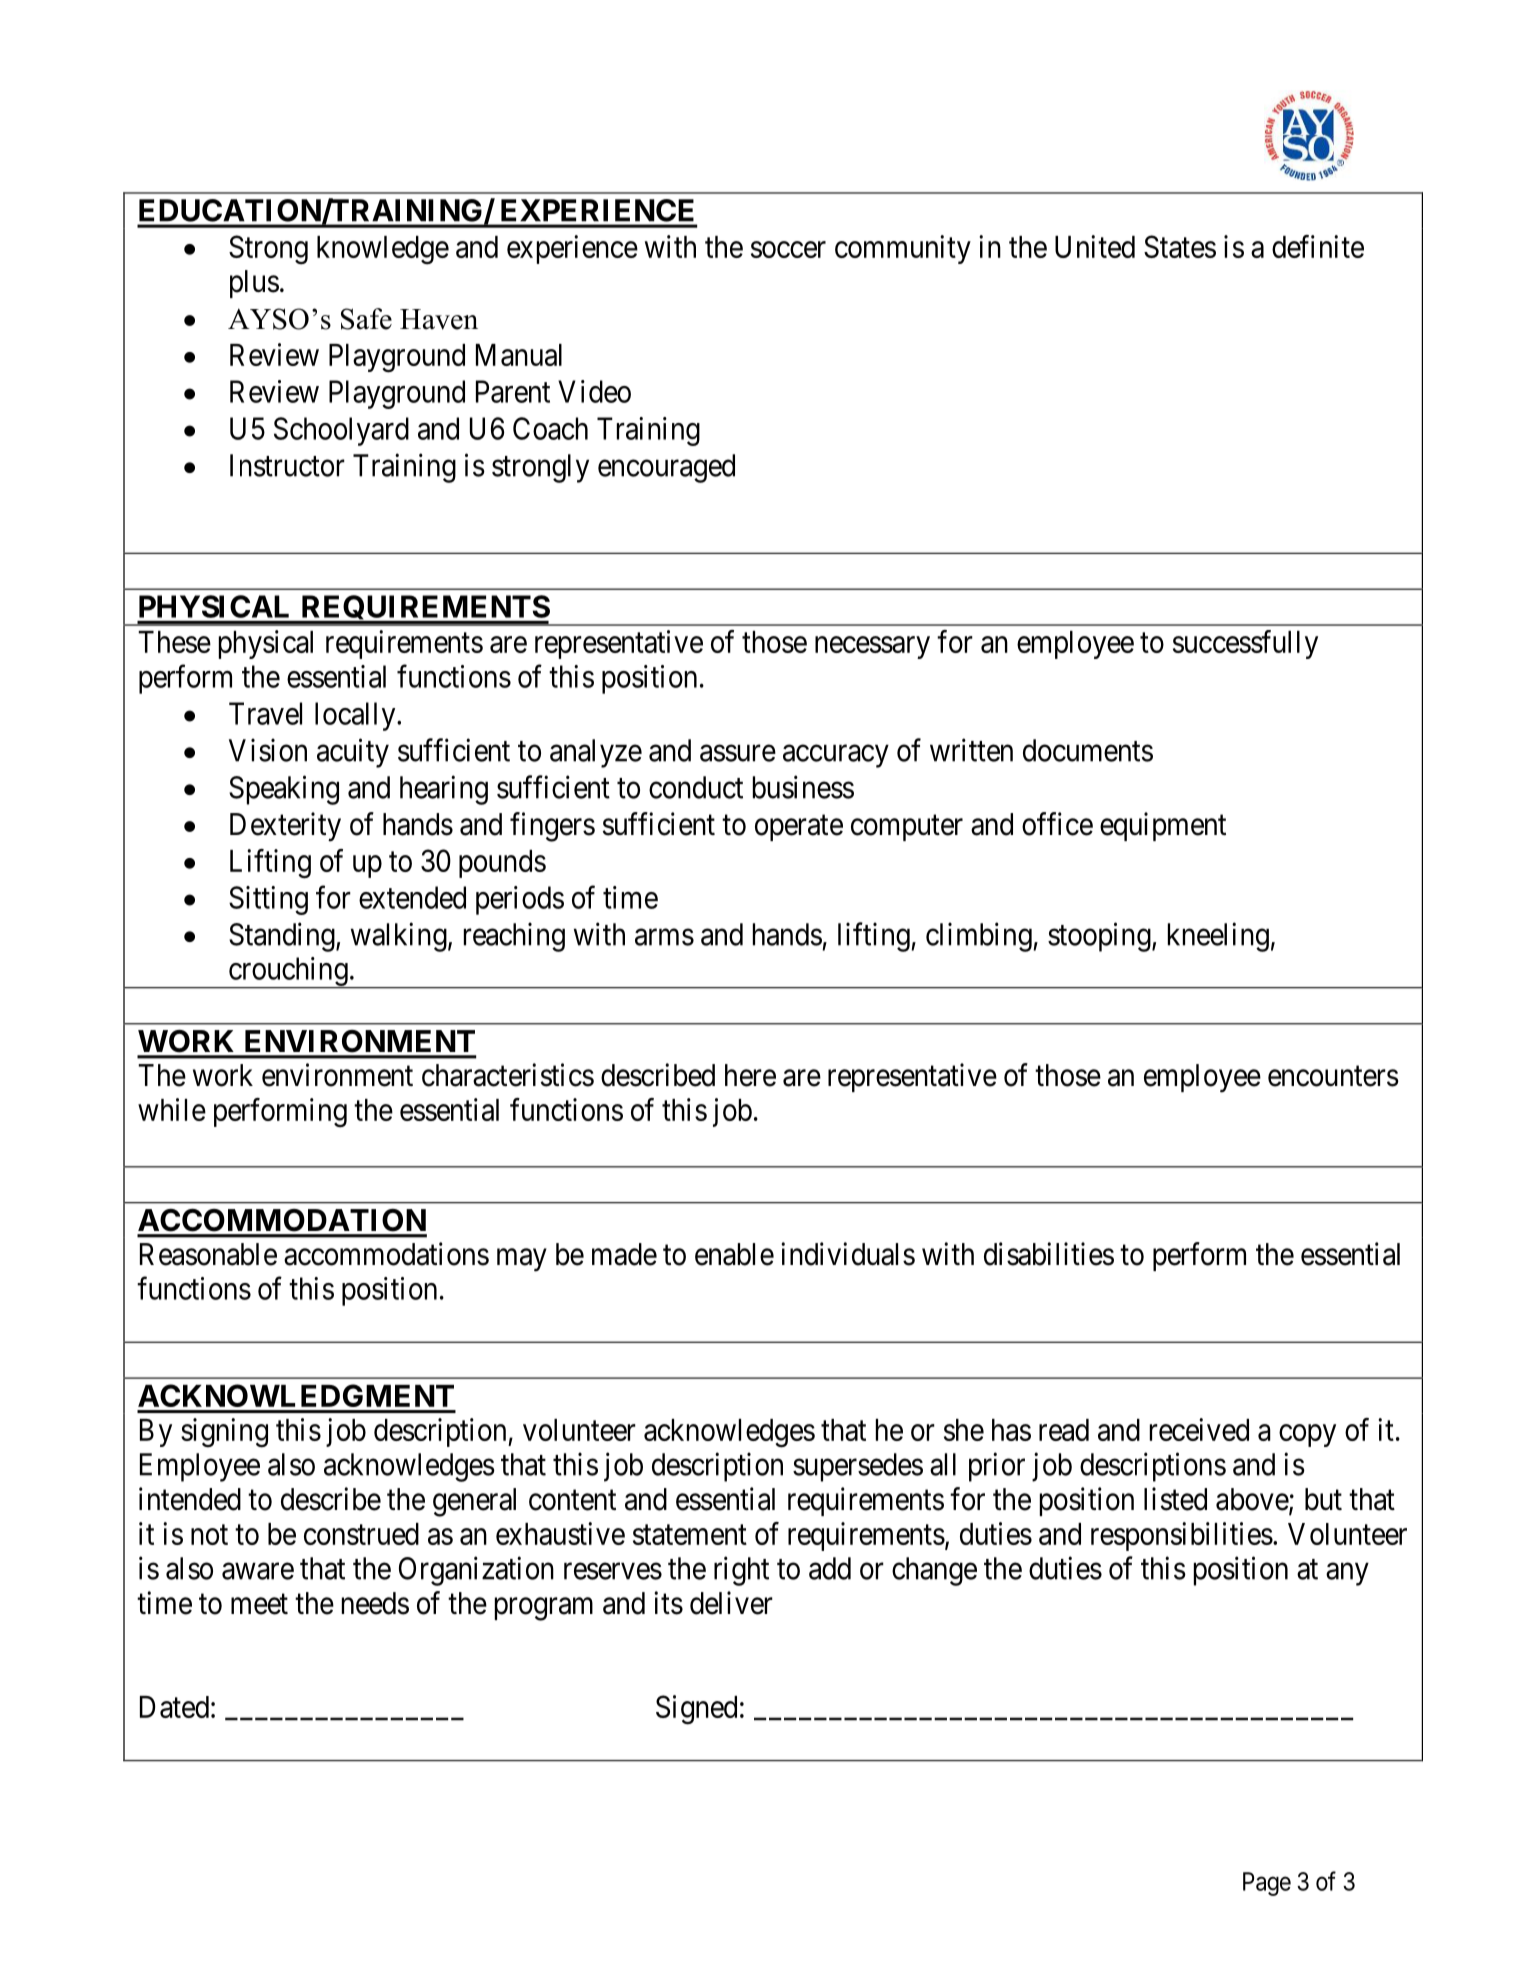 Image resolution: width=1535 pixels, height=1987 pixels. I want to click on Dexterity, so click(285, 827).
